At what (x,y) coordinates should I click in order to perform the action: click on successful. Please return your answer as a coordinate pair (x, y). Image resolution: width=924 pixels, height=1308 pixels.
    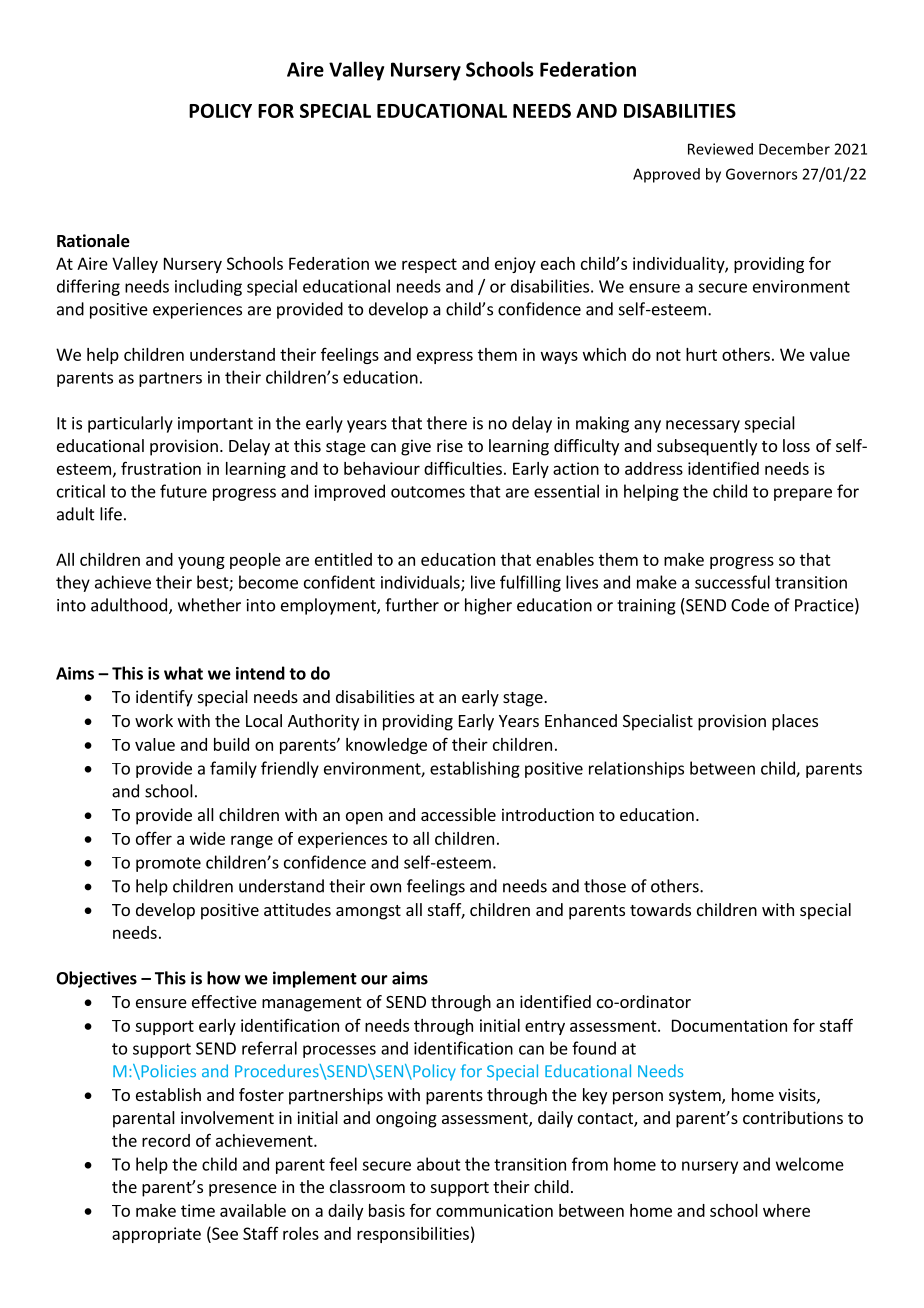
    Looking at the image, I should click on (732, 582).
